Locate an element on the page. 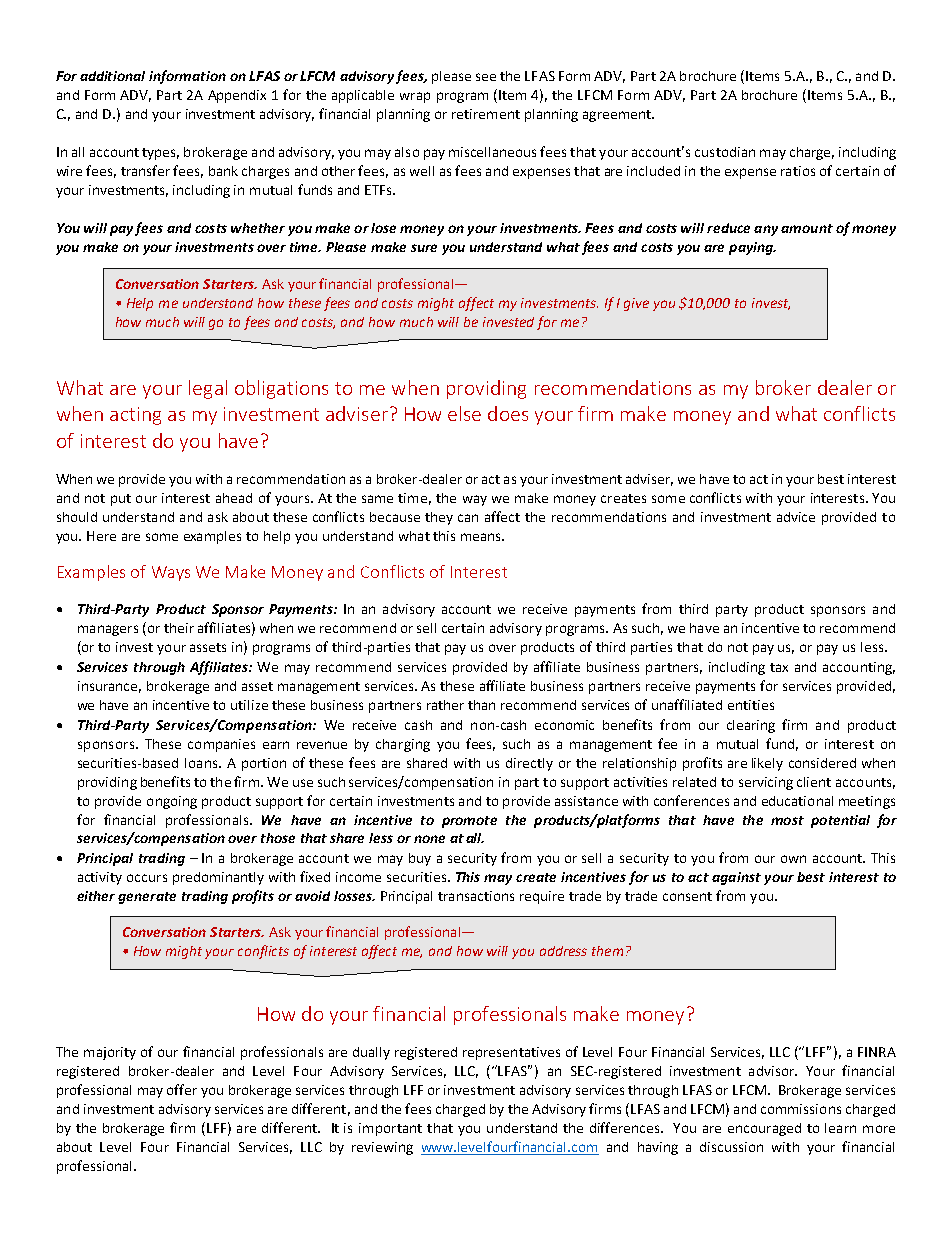 This page has width=952, height=1233. tax is located at coordinates (779, 667).
